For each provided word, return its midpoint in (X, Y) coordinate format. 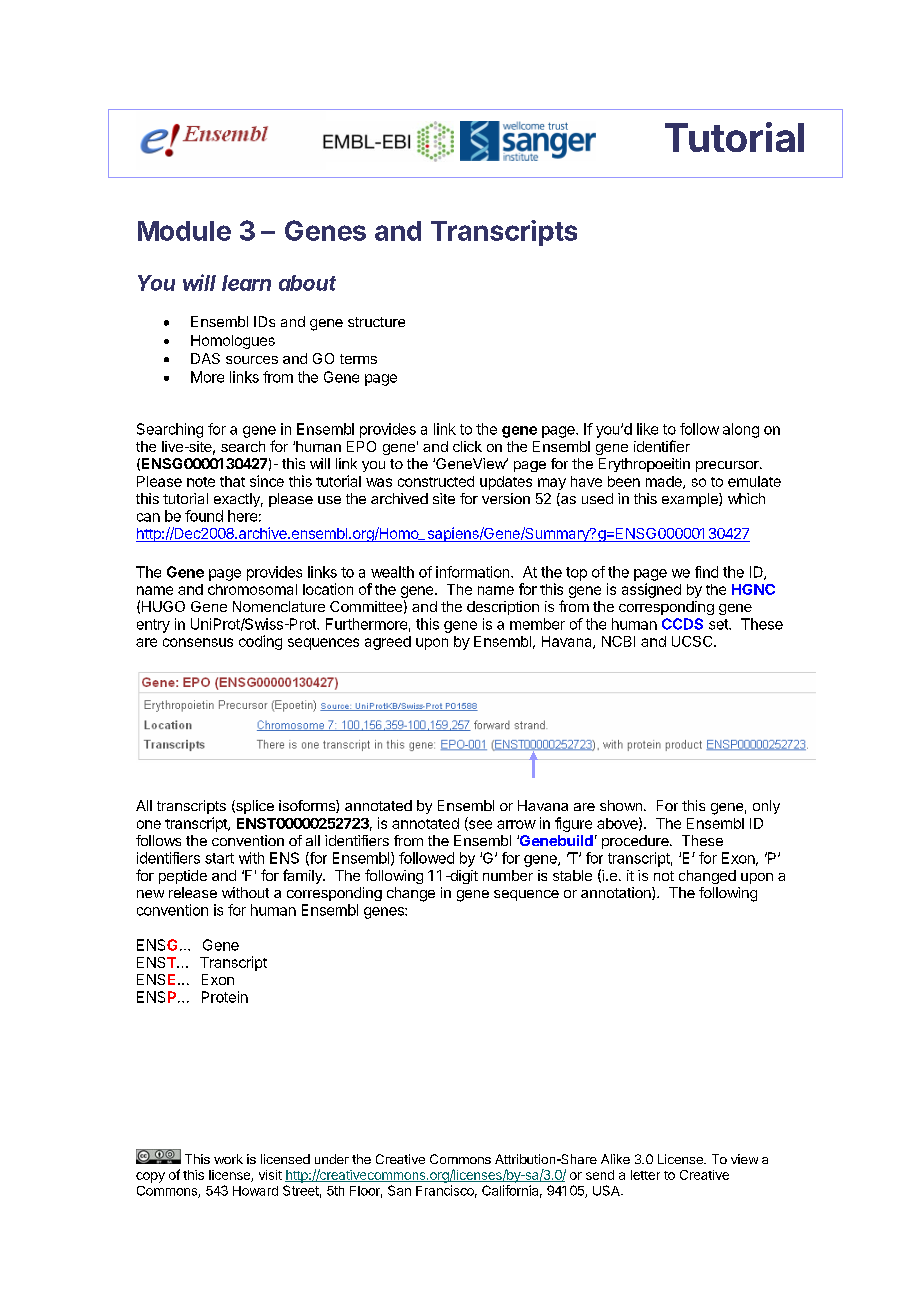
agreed (388, 643)
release (193, 892)
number (508, 875)
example (691, 500)
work (228, 1159)
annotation (617, 893)
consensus (198, 642)
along (741, 430)
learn (246, 283)
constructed (436, 481)
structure (376, 322)
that (232, 481)
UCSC (693, 641)
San (399, 1190)
